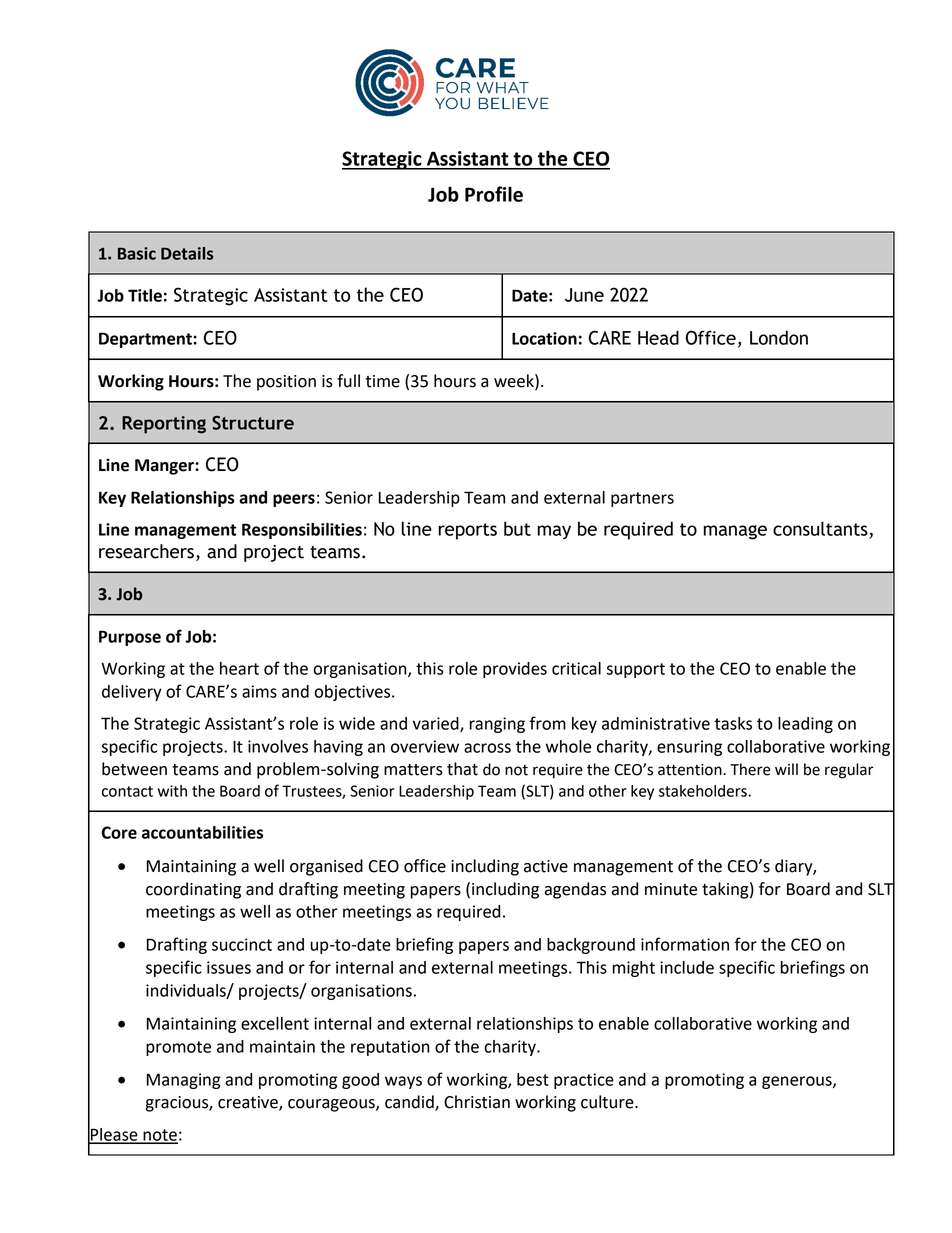 This page has width=952, height=1233. I want to click on London, so click(779, 337).
